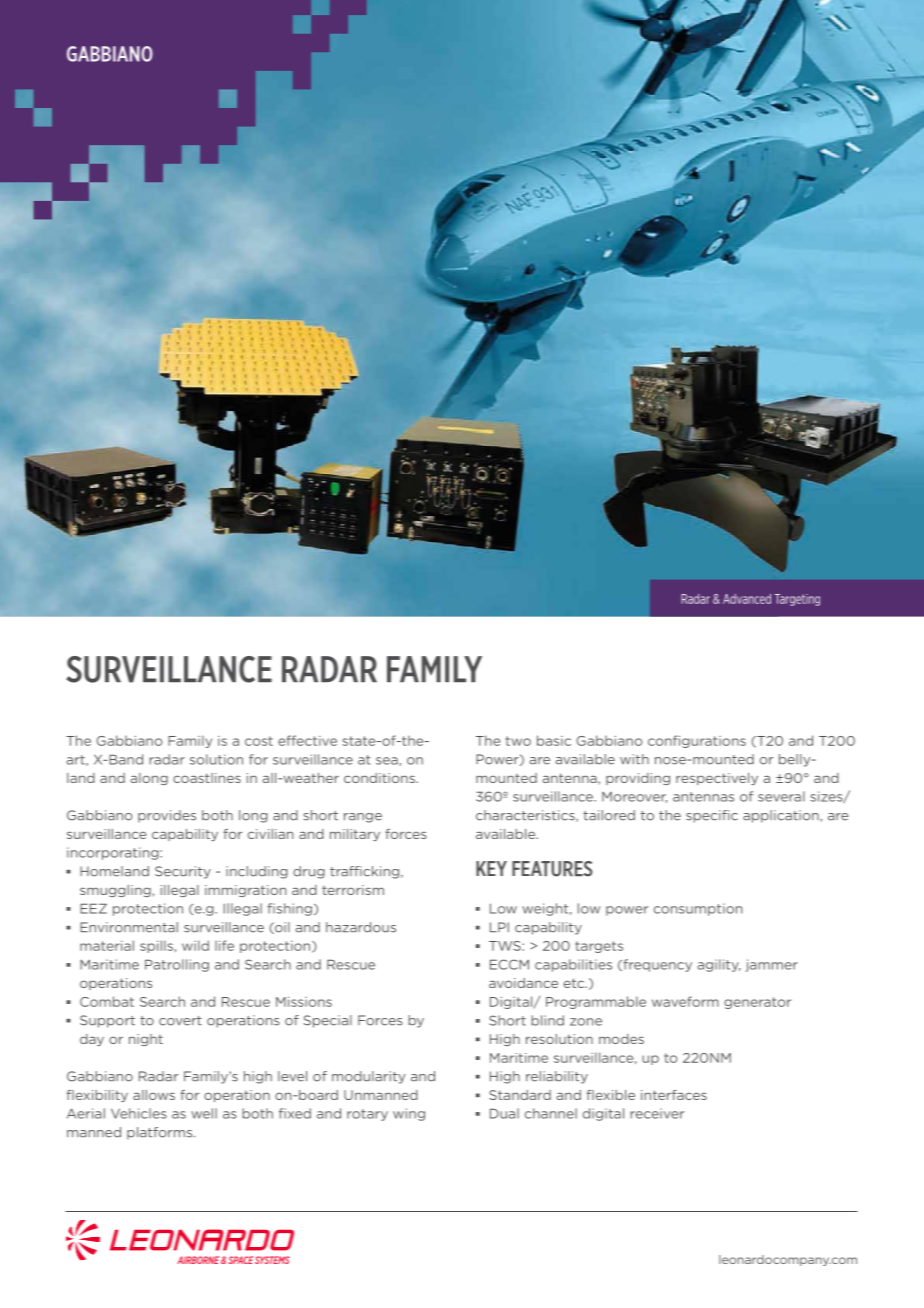  I want to click on wing, so click(409, 1114).
